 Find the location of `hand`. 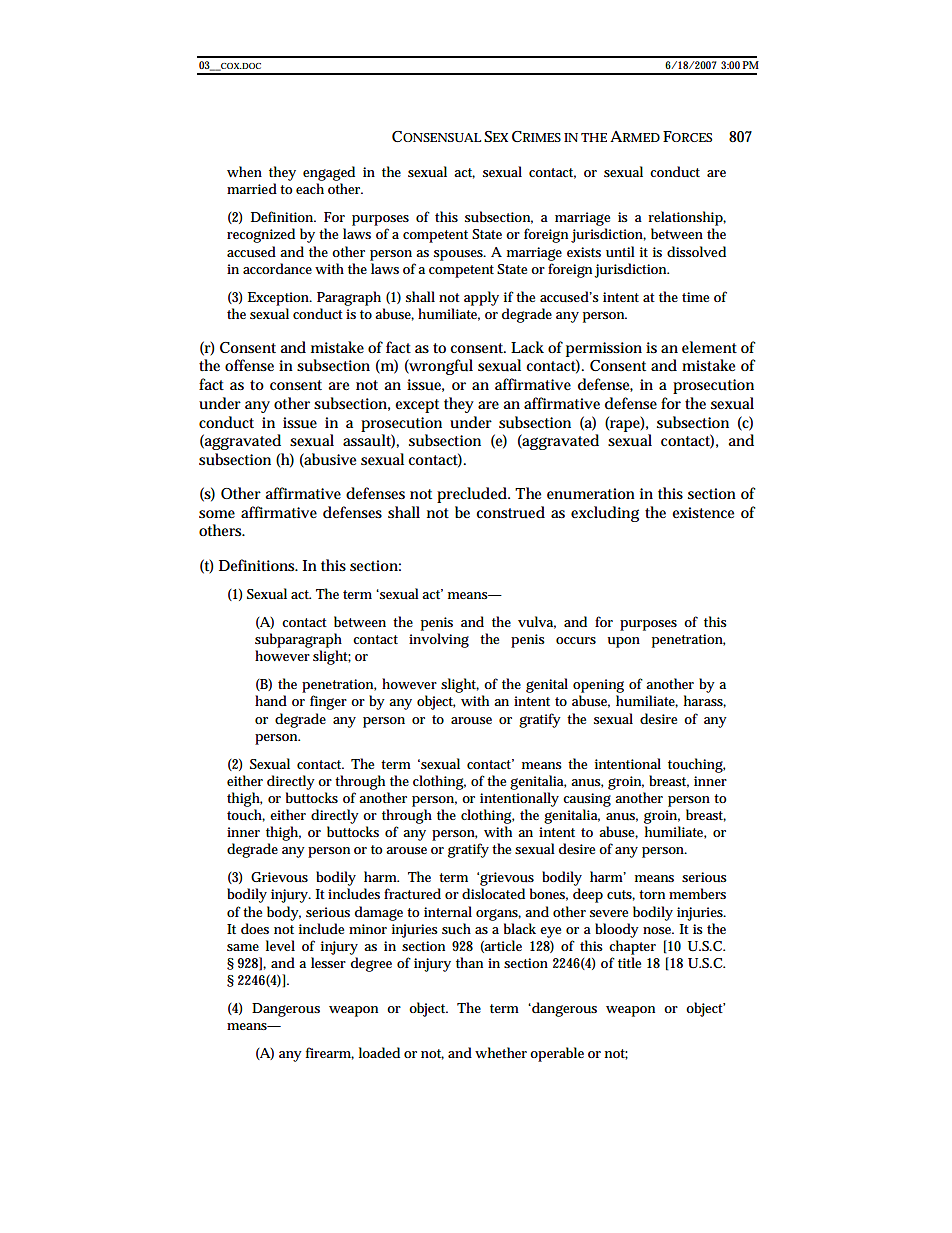

hand is located at coordinates (271, 700).
